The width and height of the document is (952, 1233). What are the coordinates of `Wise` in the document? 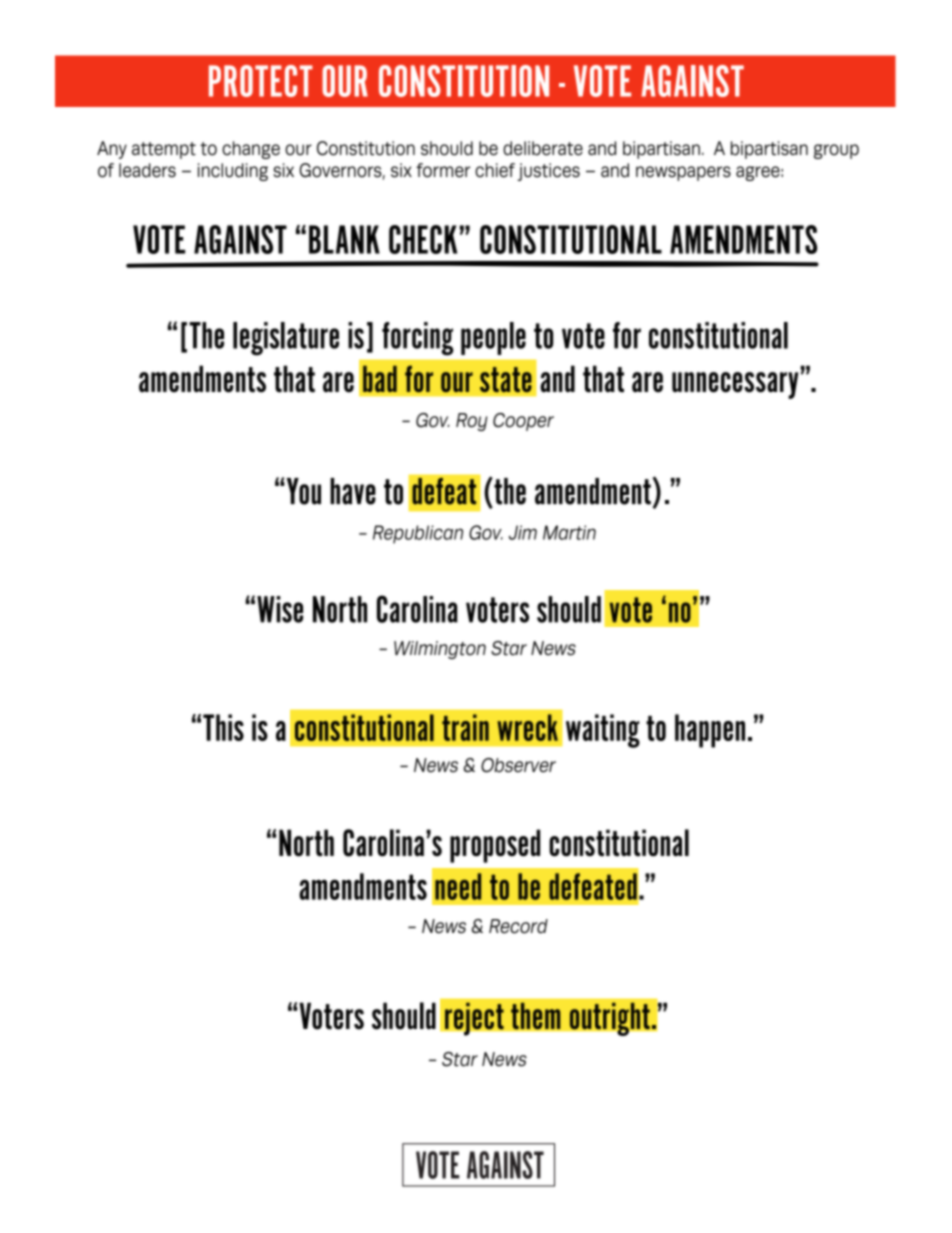 It's located at (280, 609).
